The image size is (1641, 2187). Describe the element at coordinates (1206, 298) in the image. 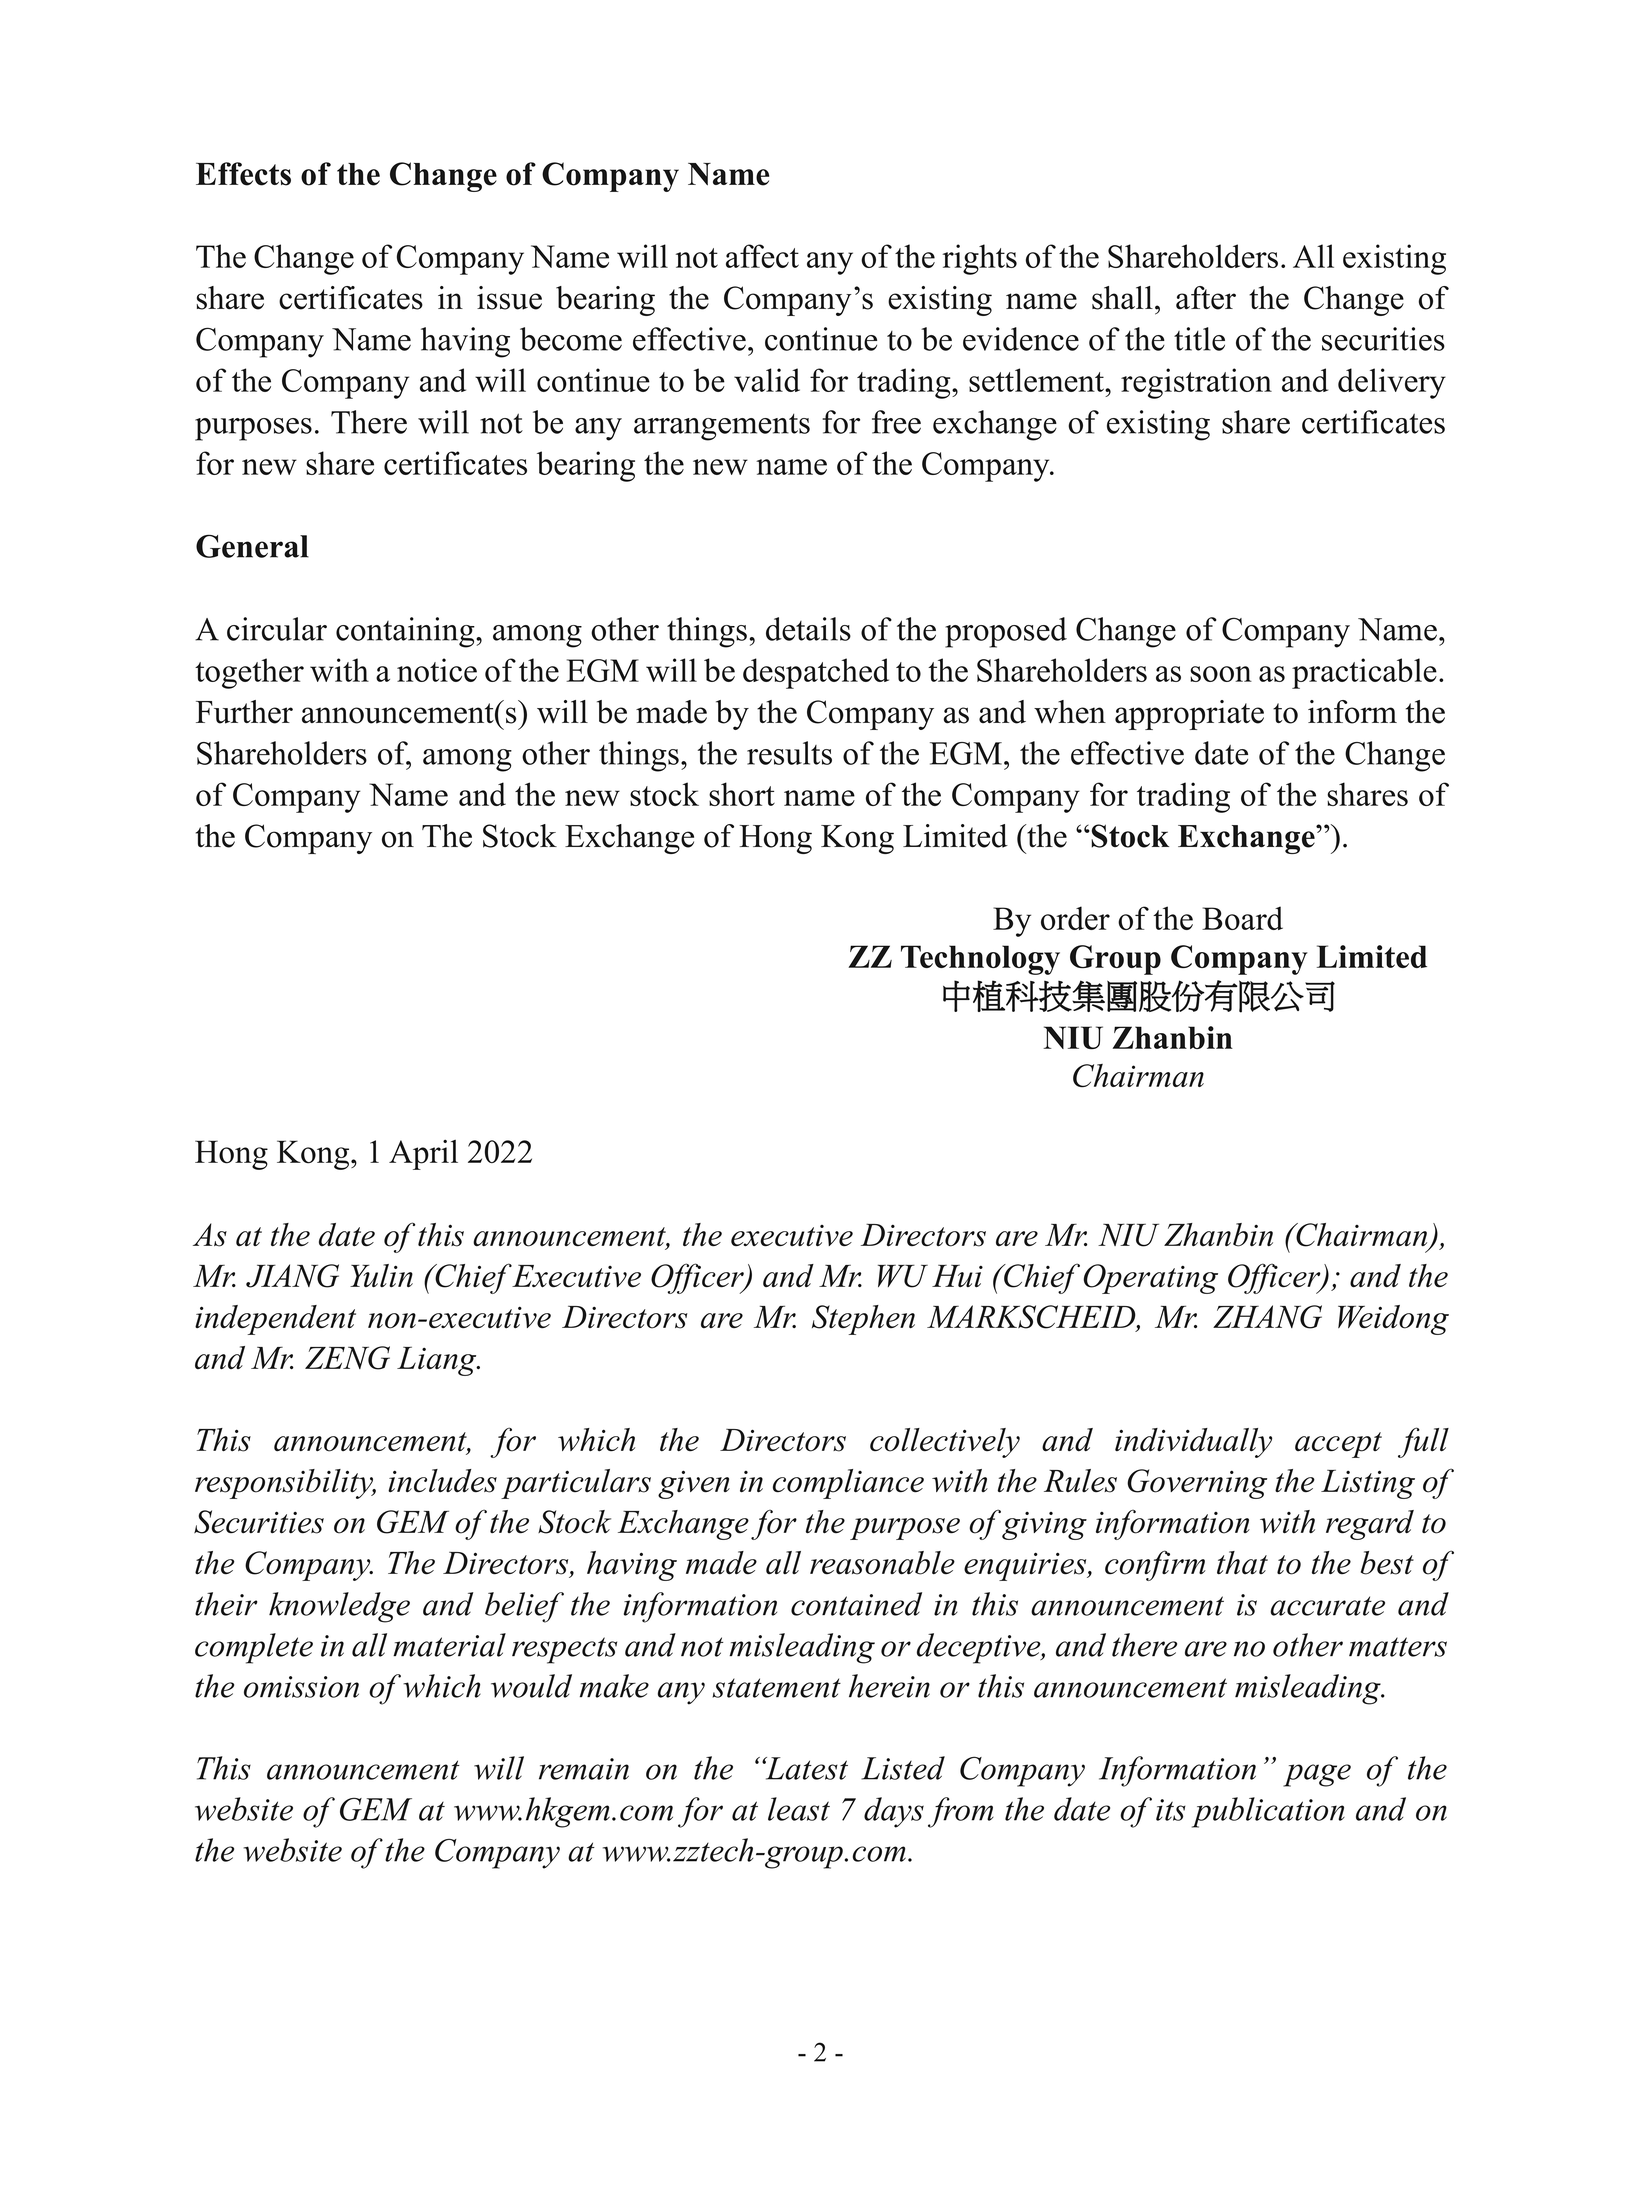

I see `after` at that location.
